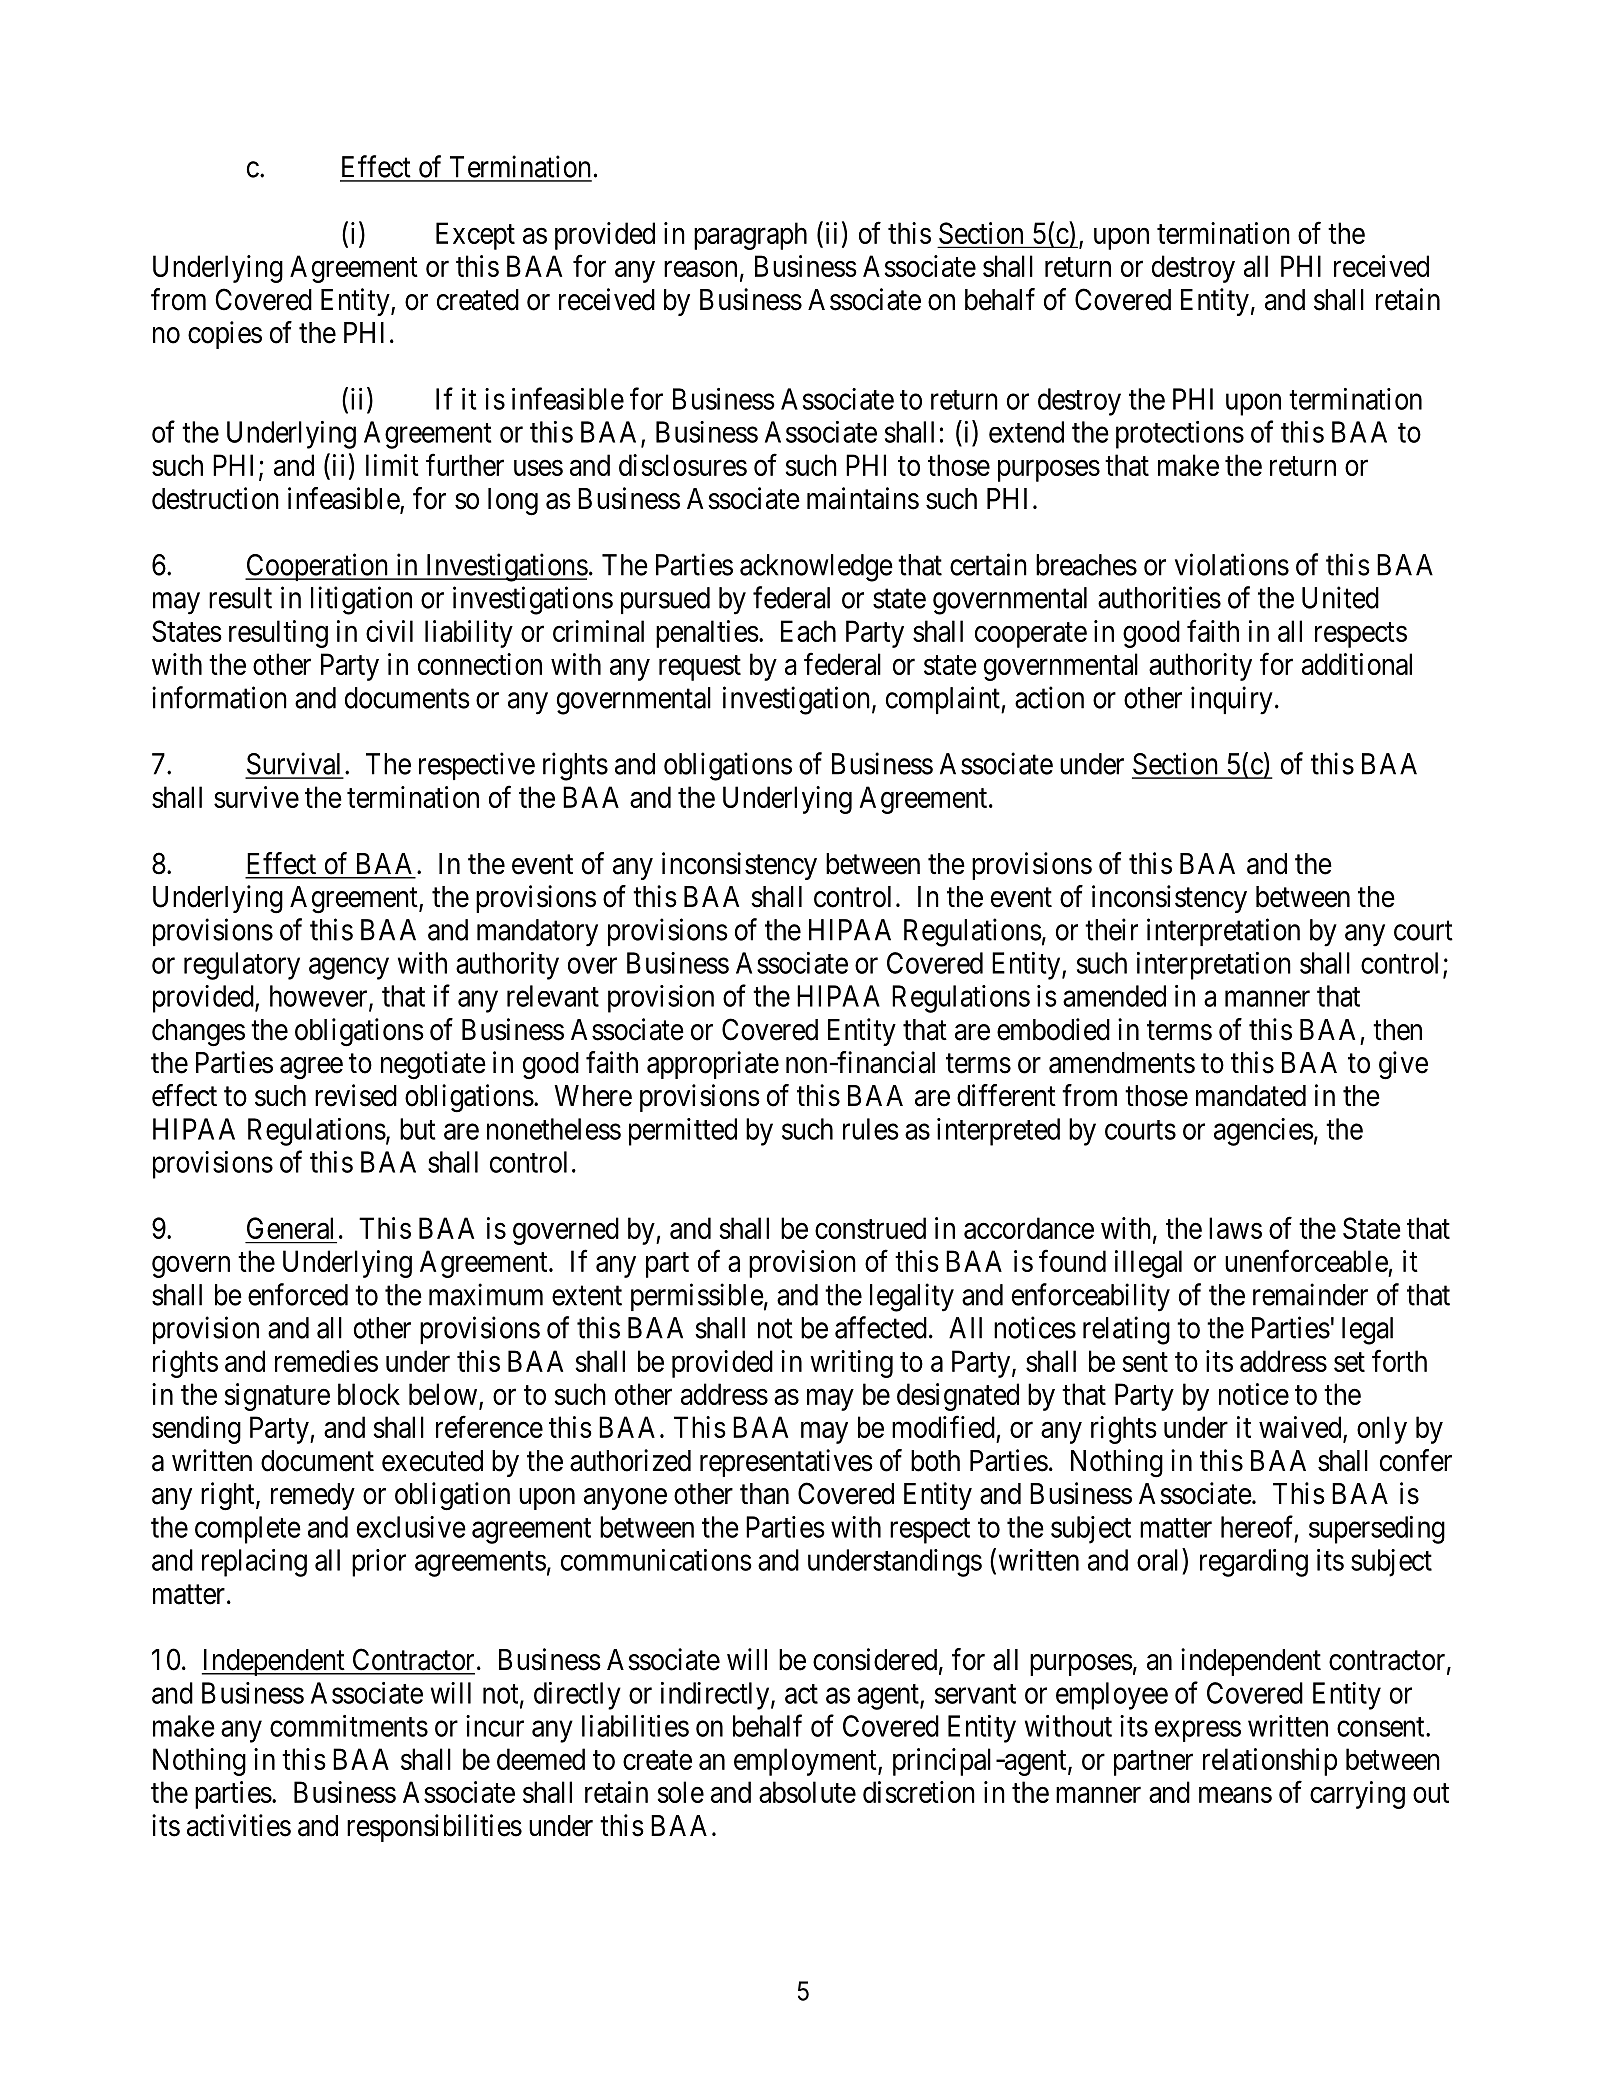  Describe the element at coordinates (1270, 1762) in the screenshot. I see `relationship` at that location.
